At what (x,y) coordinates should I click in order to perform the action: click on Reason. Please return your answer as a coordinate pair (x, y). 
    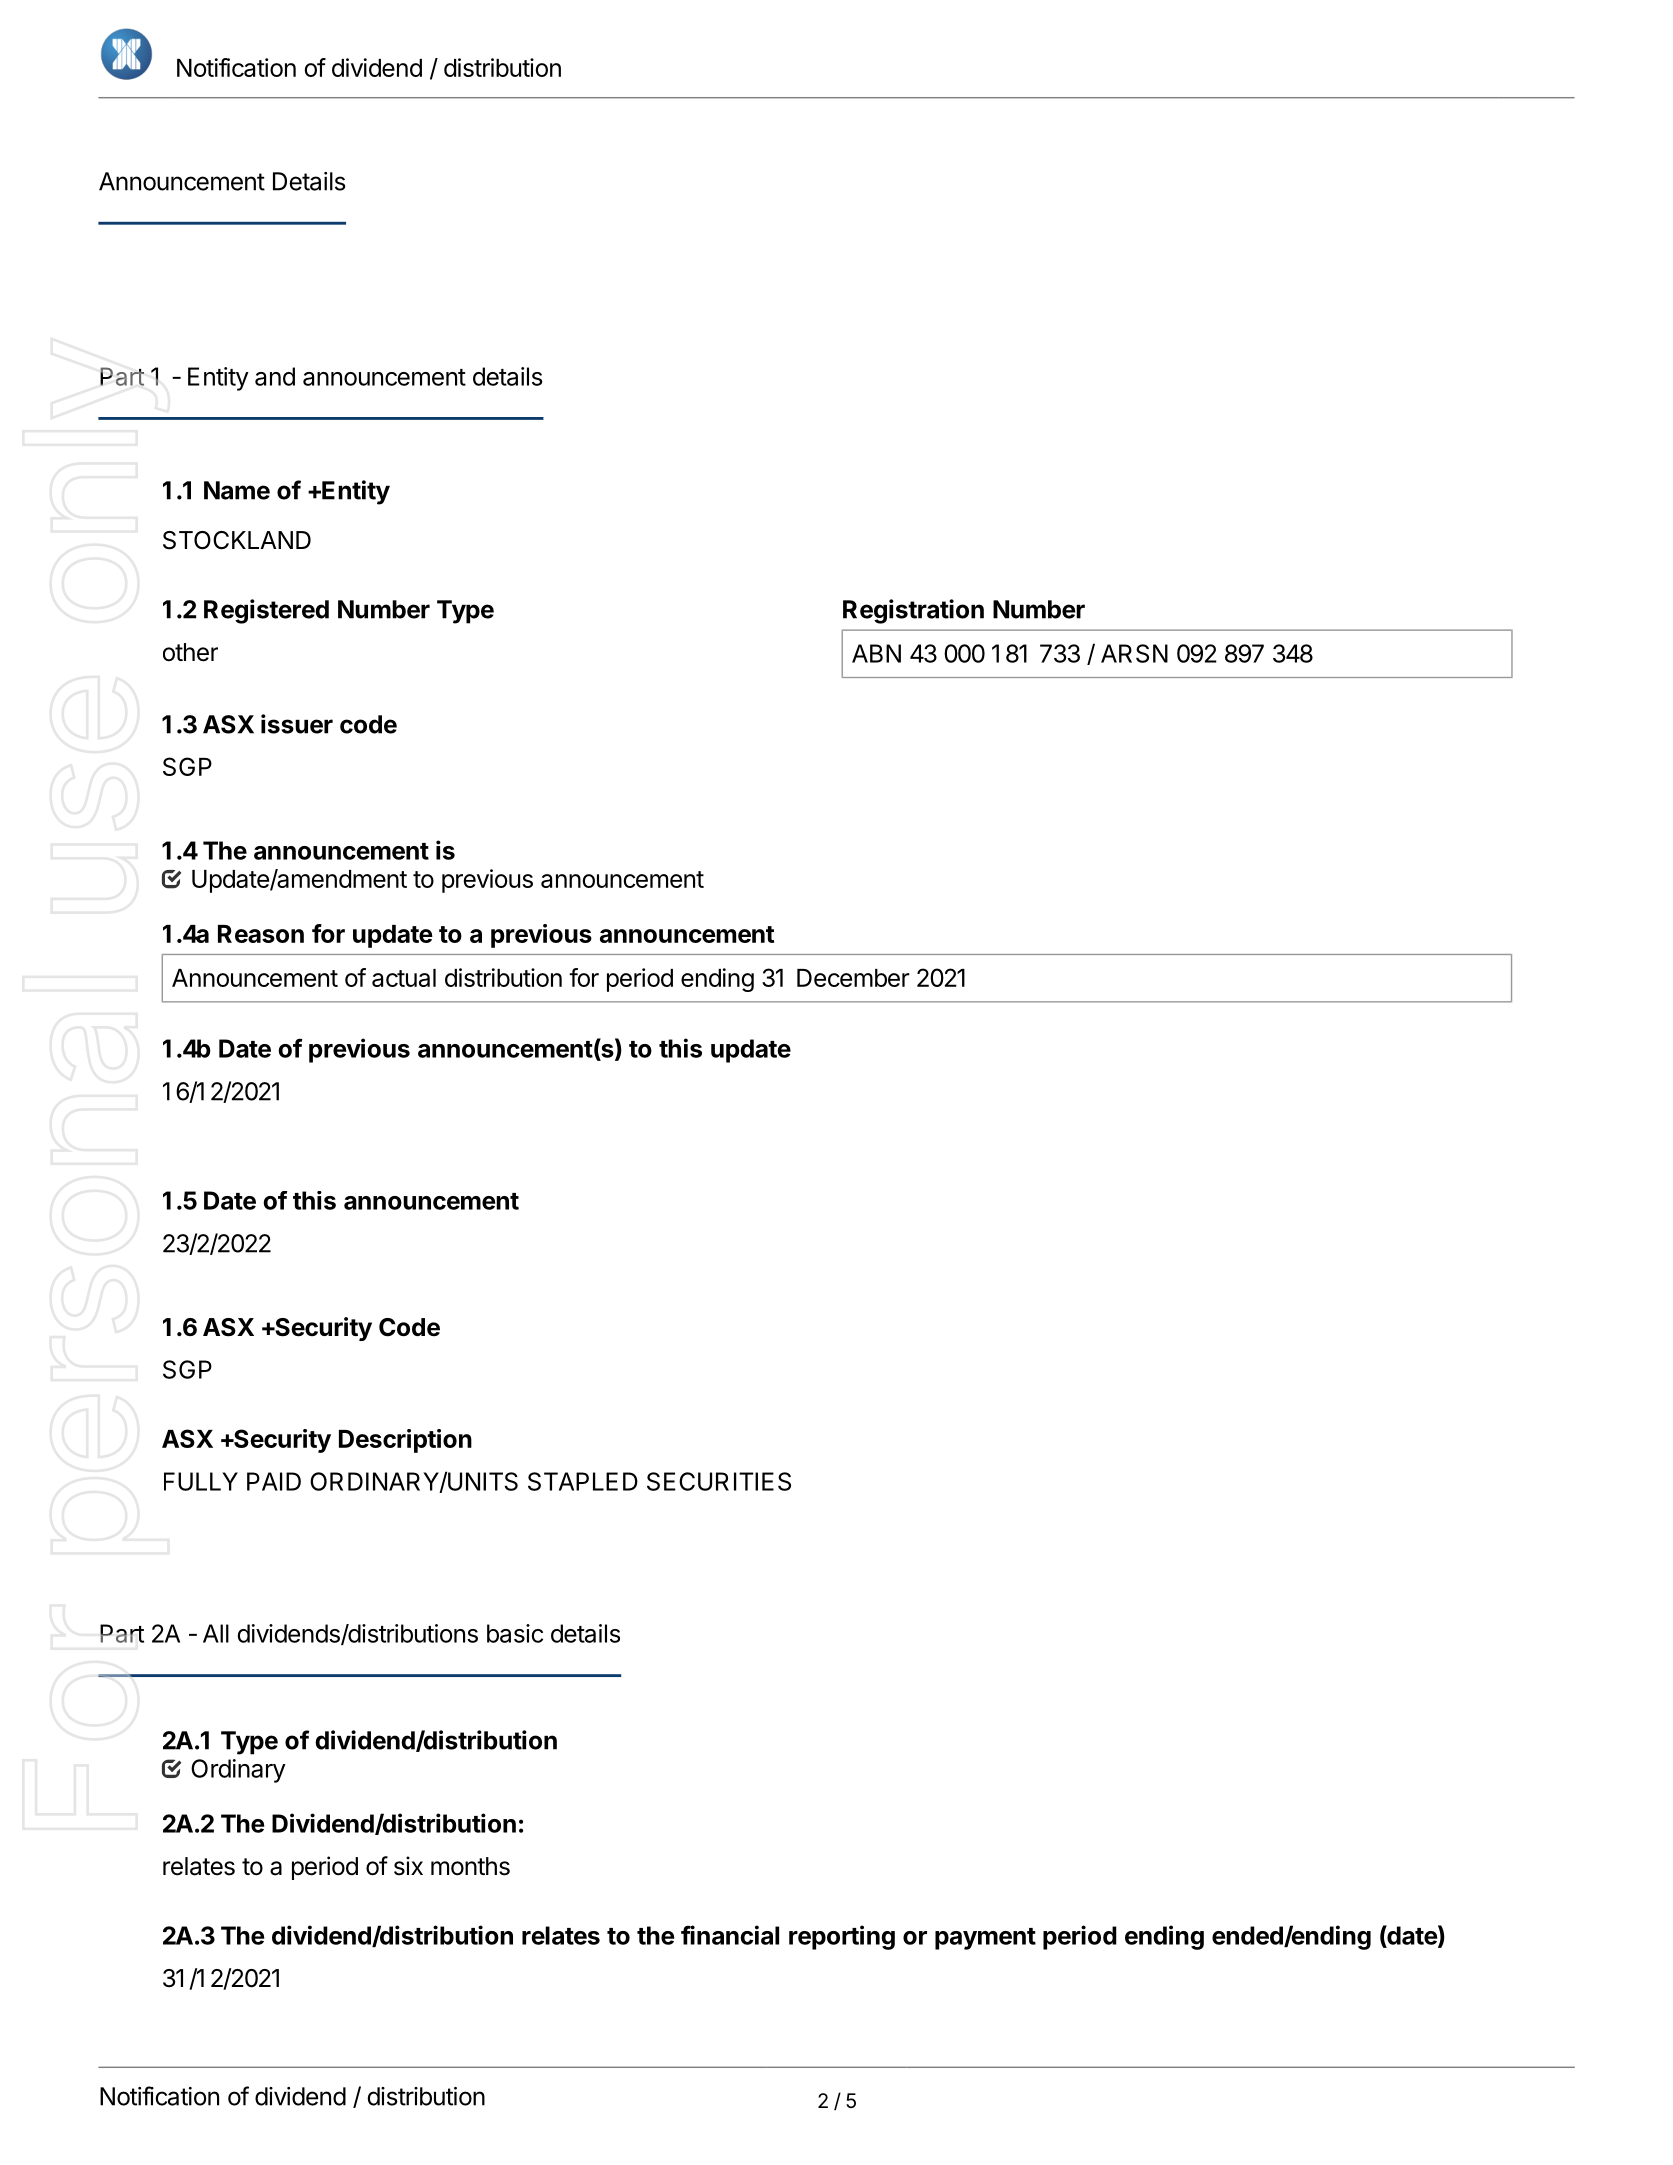
    Looking at the image, I should click on (261, 934).
